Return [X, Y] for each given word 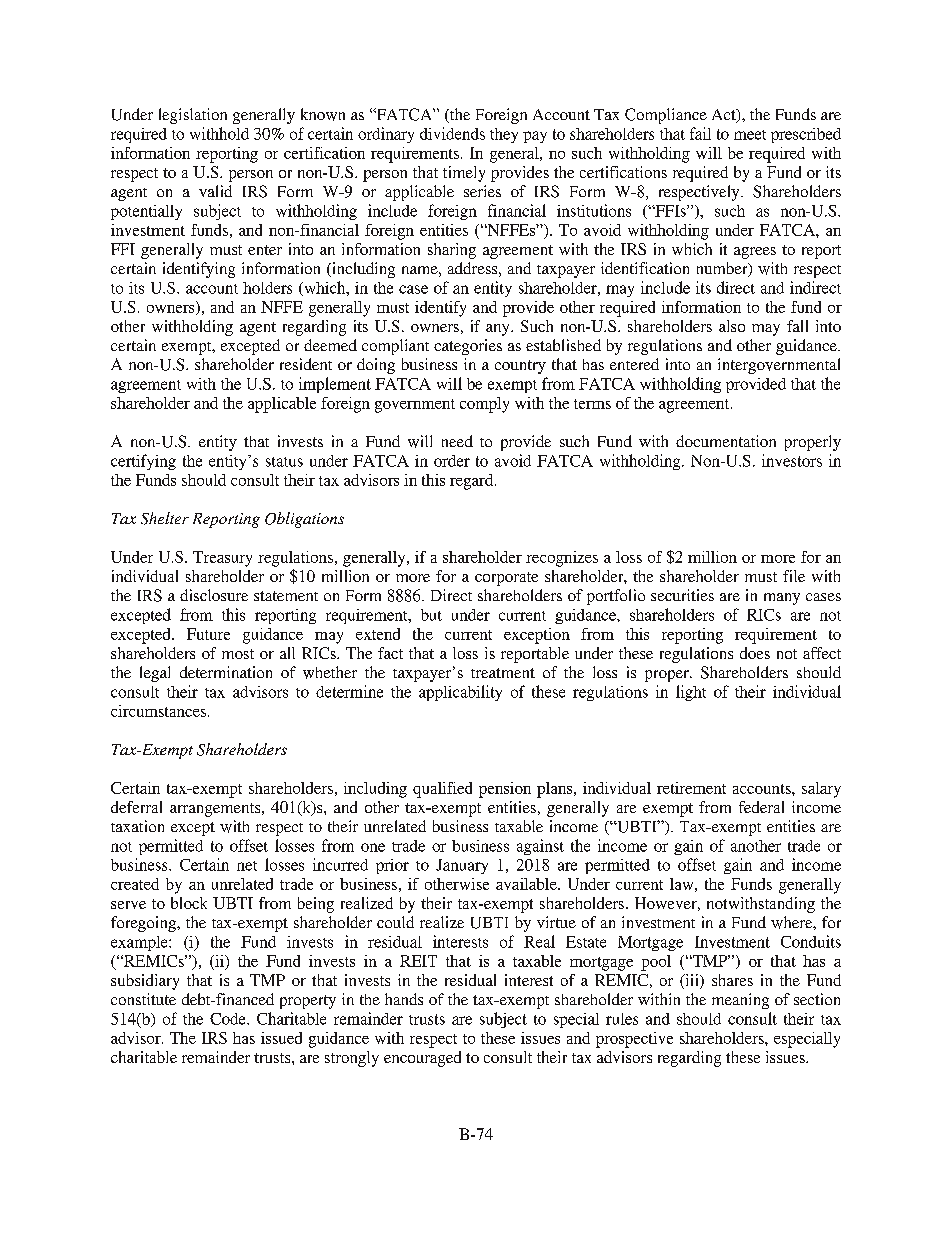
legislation [193, 116]
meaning [740, 1001]
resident [306, 364]
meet [750, 135]
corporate [506, 579]
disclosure [214, 595]
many [782, 599]
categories [468, 347]
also [732, 326]
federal [761, 807]
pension [505, 790]
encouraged [422, 1059]
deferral [136, 807]
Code [229, 1019]
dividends [452, 133]
